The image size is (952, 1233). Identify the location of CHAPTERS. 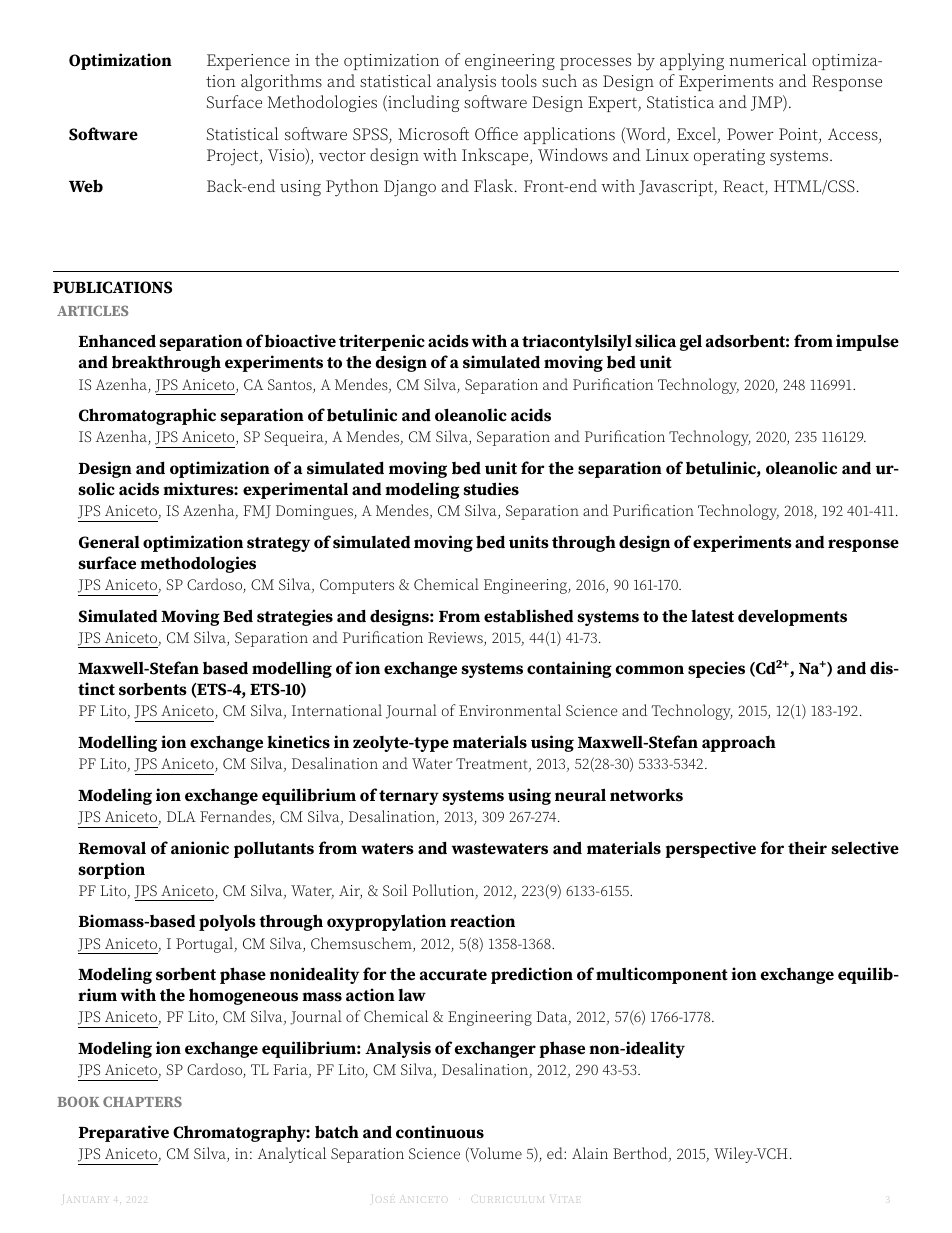
(142, 1101).
